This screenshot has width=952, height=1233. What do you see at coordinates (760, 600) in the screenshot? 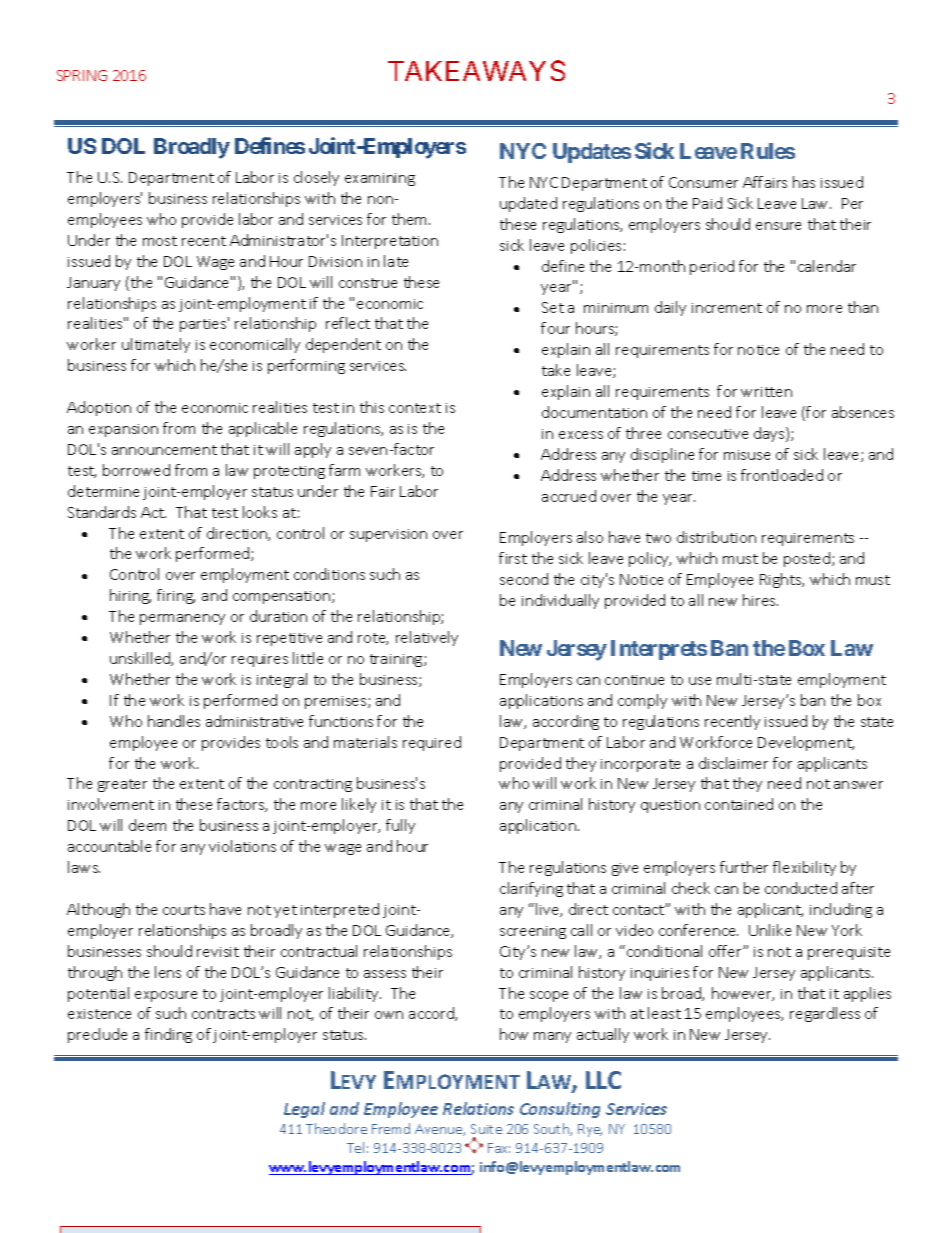
I see `hires` at bounding box center [760, 600].
